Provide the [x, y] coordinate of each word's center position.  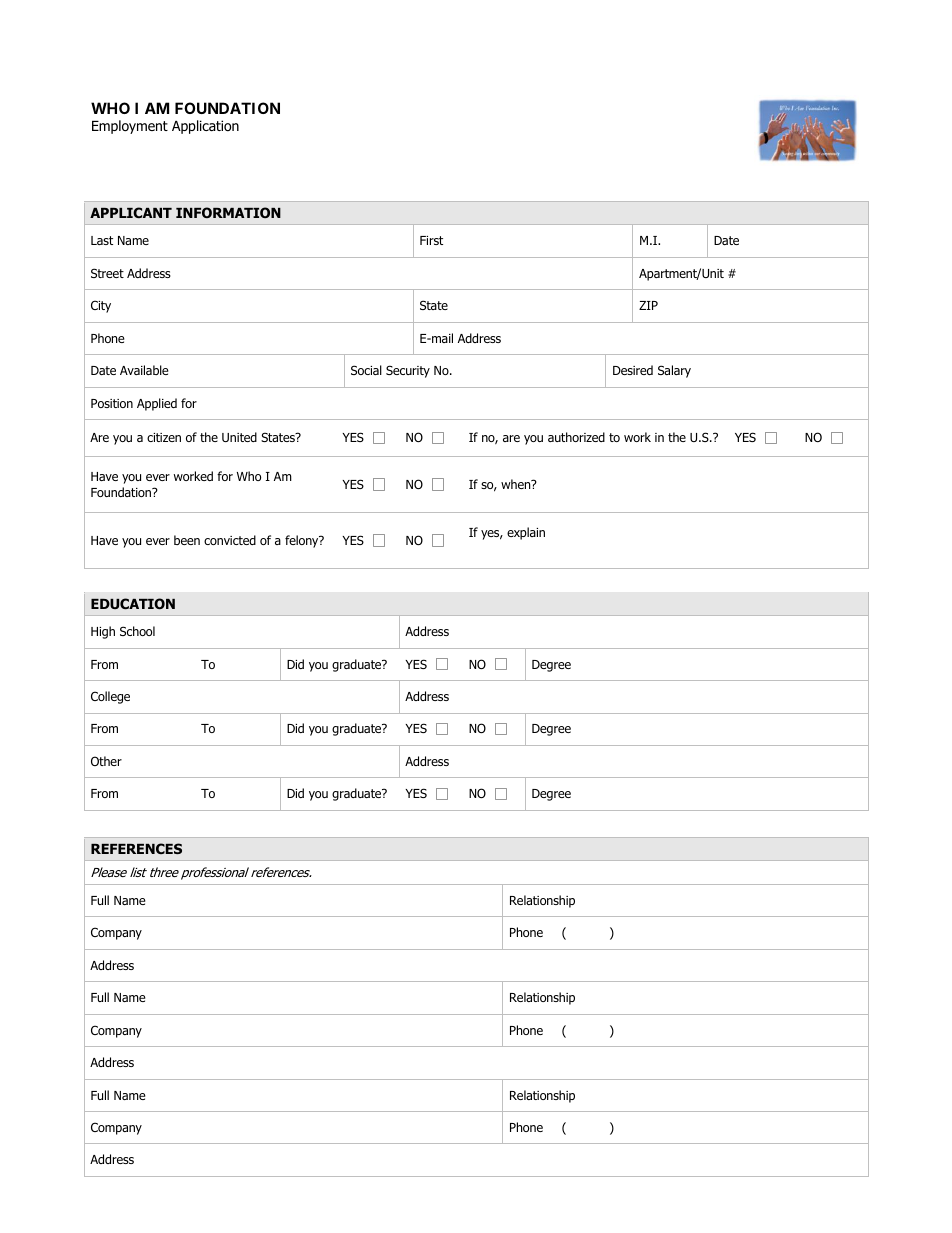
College [110, 697]
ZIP [648, 305]
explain [526, 533]
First [431, 240]
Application [205, 127]
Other [106, 761]
